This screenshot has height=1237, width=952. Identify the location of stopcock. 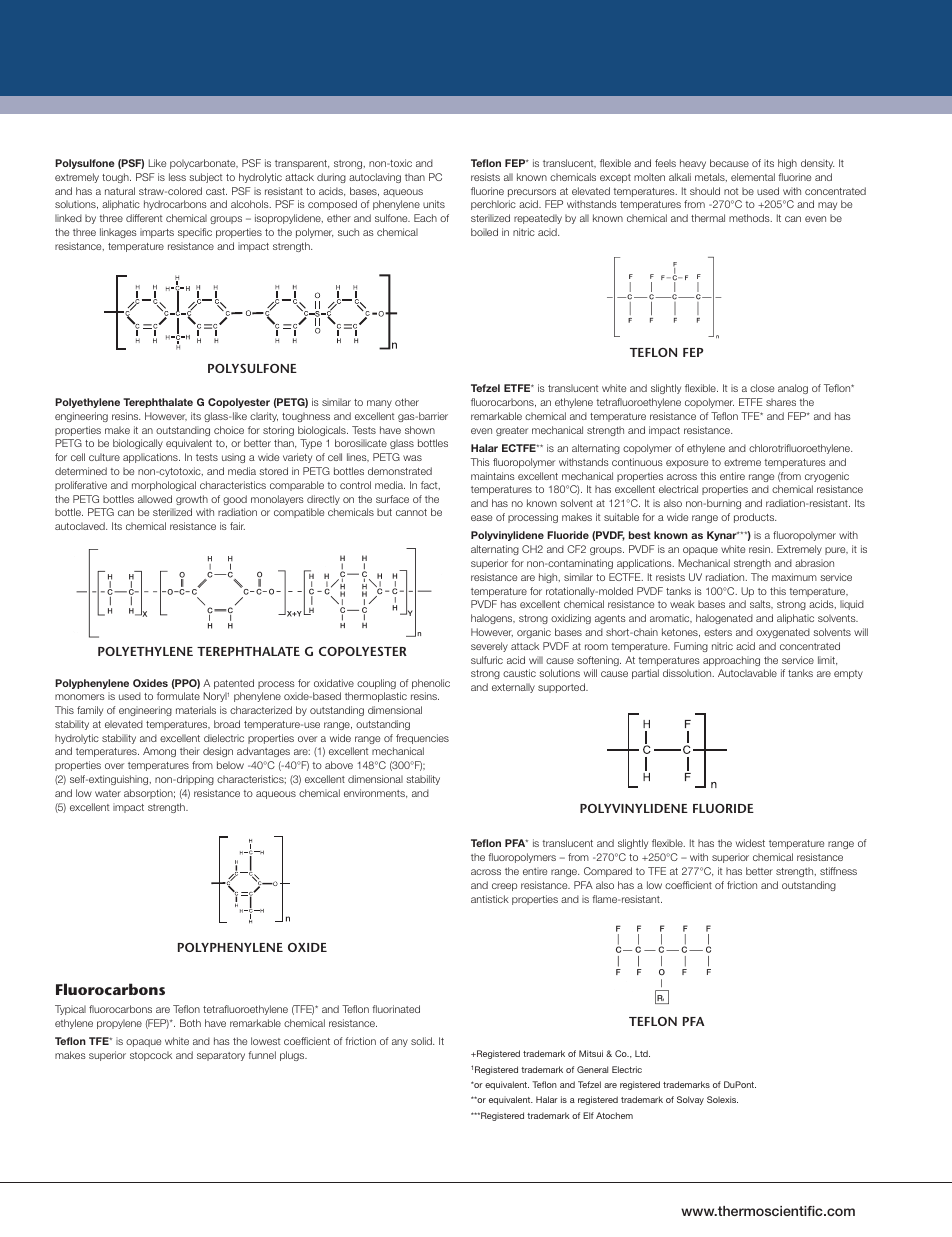
(151, 1056).
